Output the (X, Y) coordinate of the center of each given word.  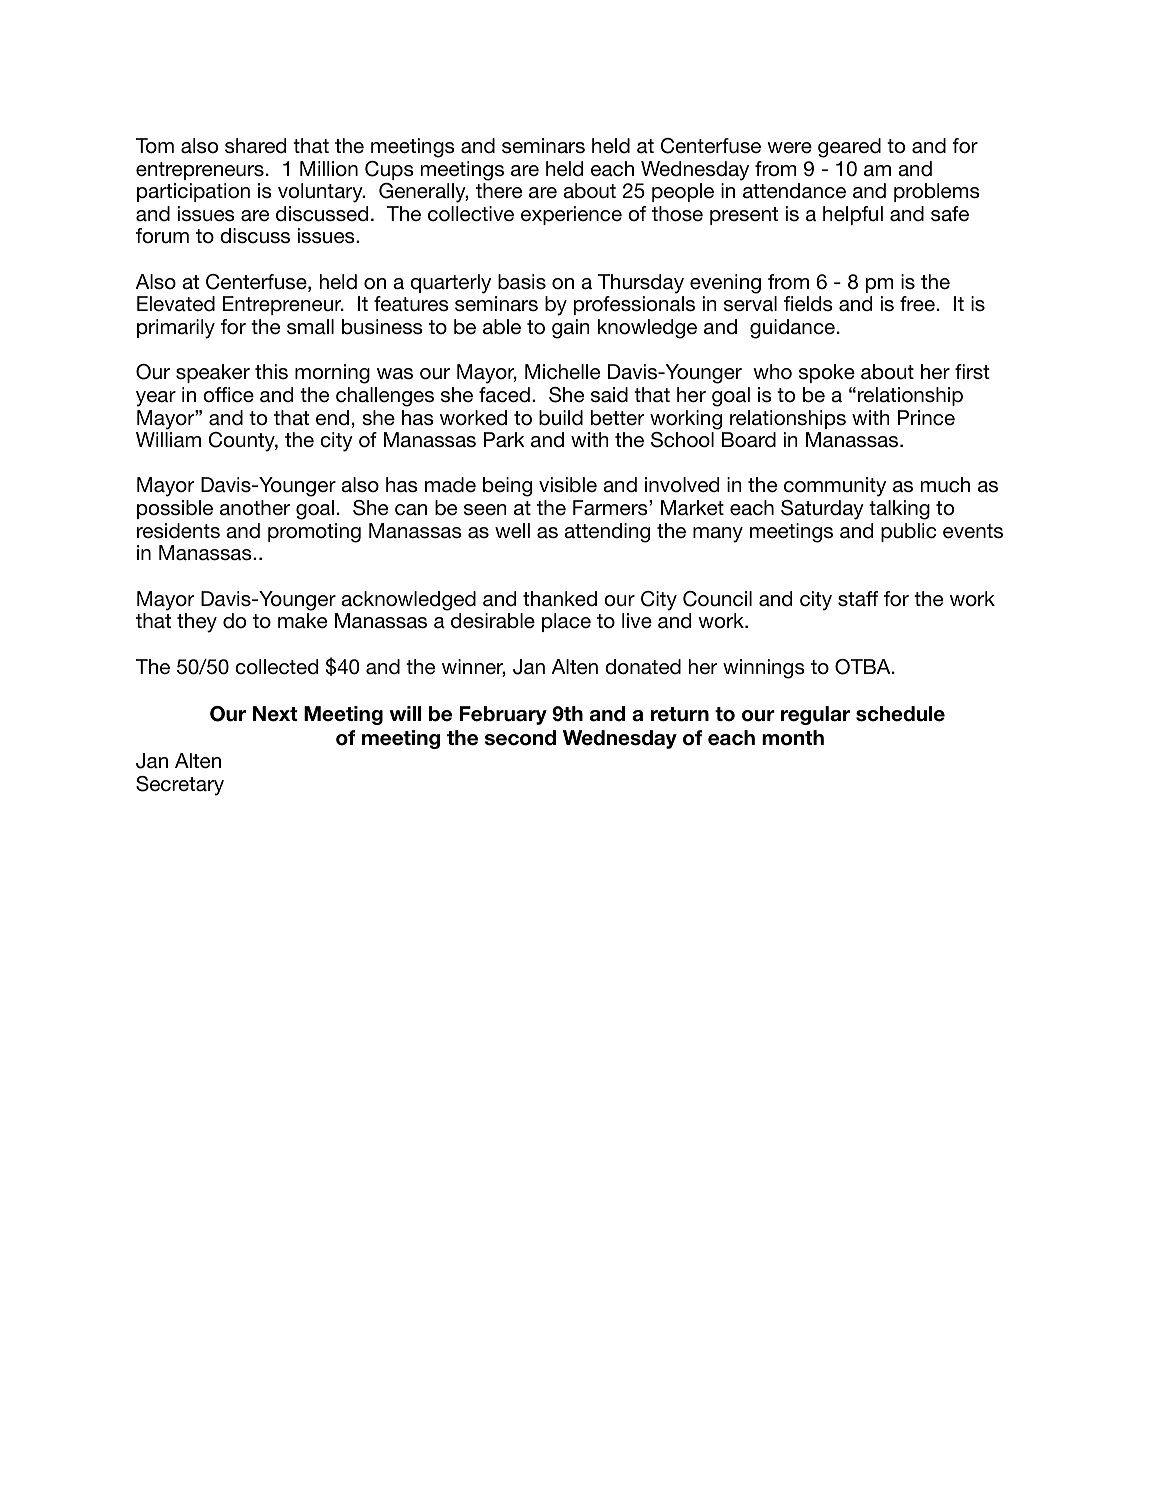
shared (255, 146)
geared (849, 148)
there (499, 191)
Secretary (180, 786)
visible (568, 485)
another (255, 508)
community (835, 487)
